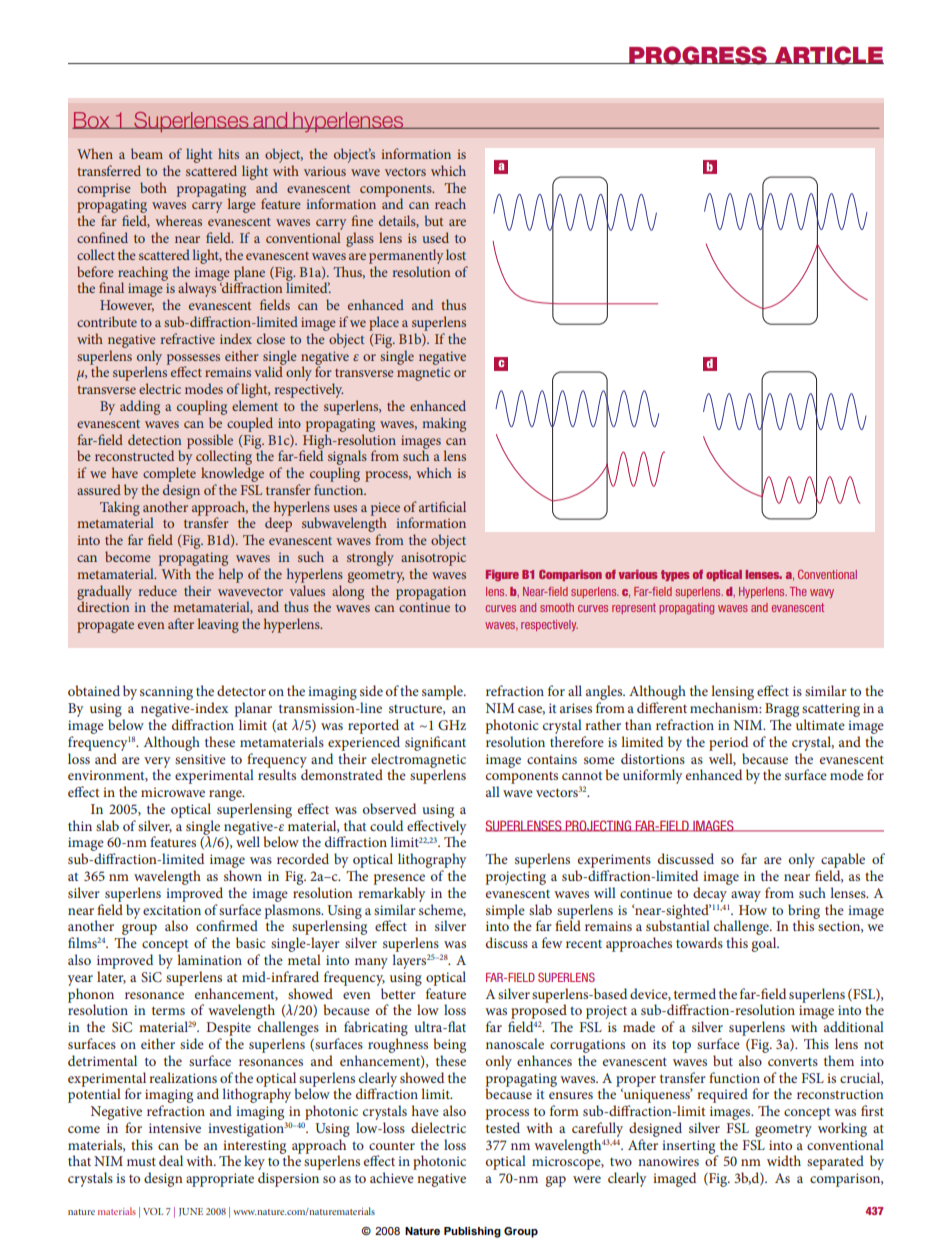 The width and height of the image is (952, 1251). Describe the element at coordinates (191, 1212) in the image. I see `JUNE` at that location.
